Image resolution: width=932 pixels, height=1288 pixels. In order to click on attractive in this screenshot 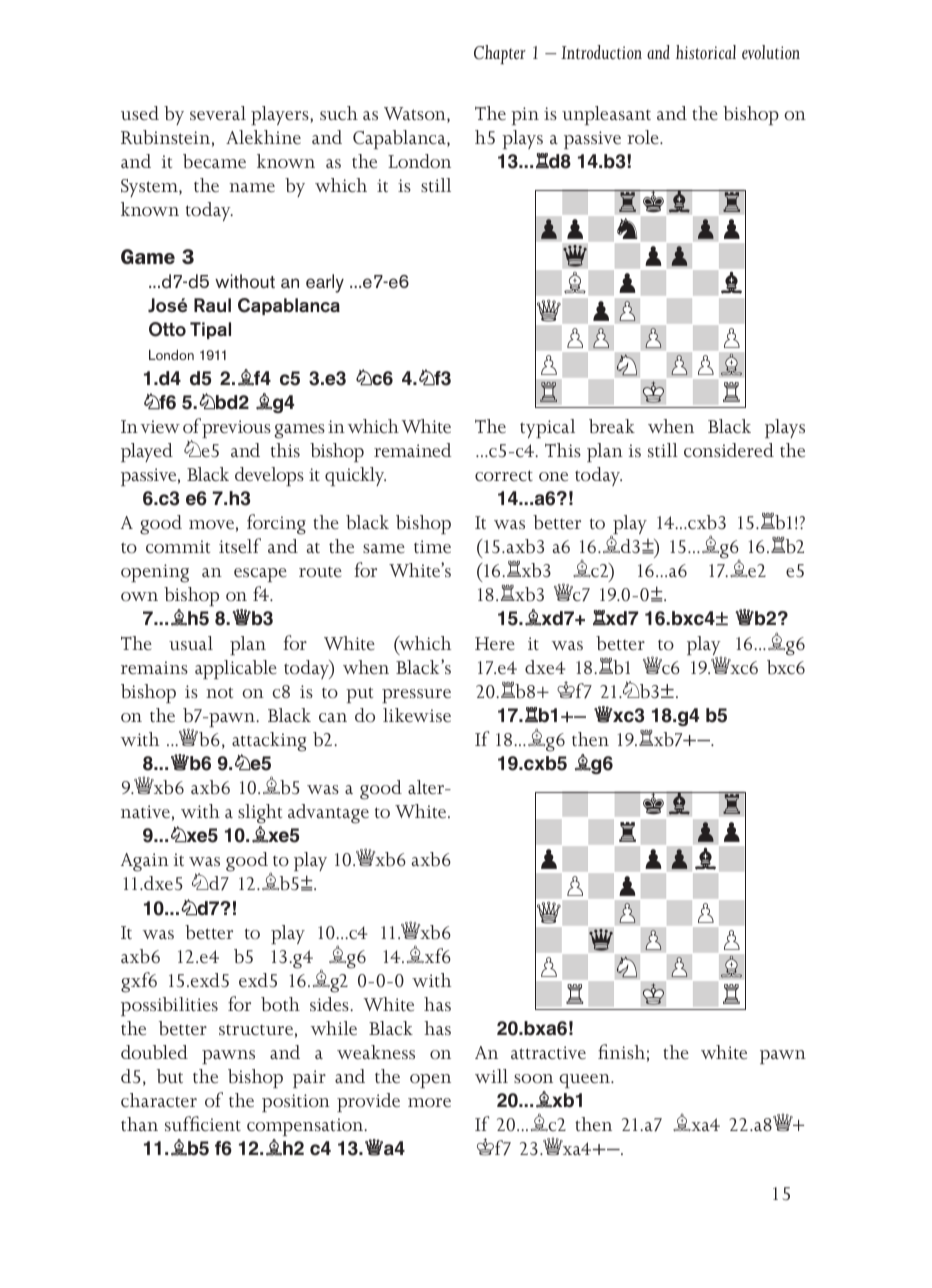, I will do `click(548, 1053)`.
